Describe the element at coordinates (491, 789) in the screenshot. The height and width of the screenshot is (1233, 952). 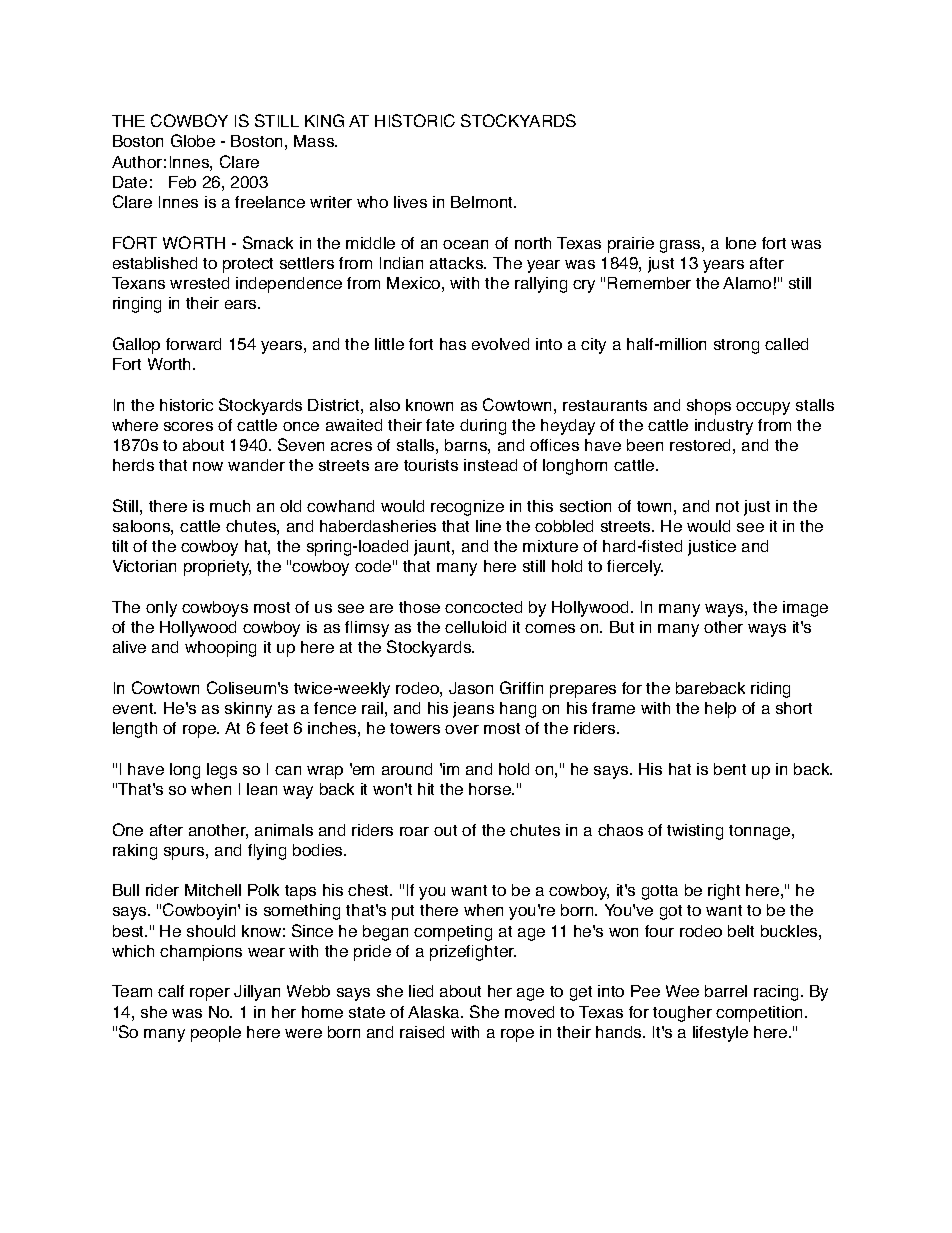
I see `horse` at that location.
